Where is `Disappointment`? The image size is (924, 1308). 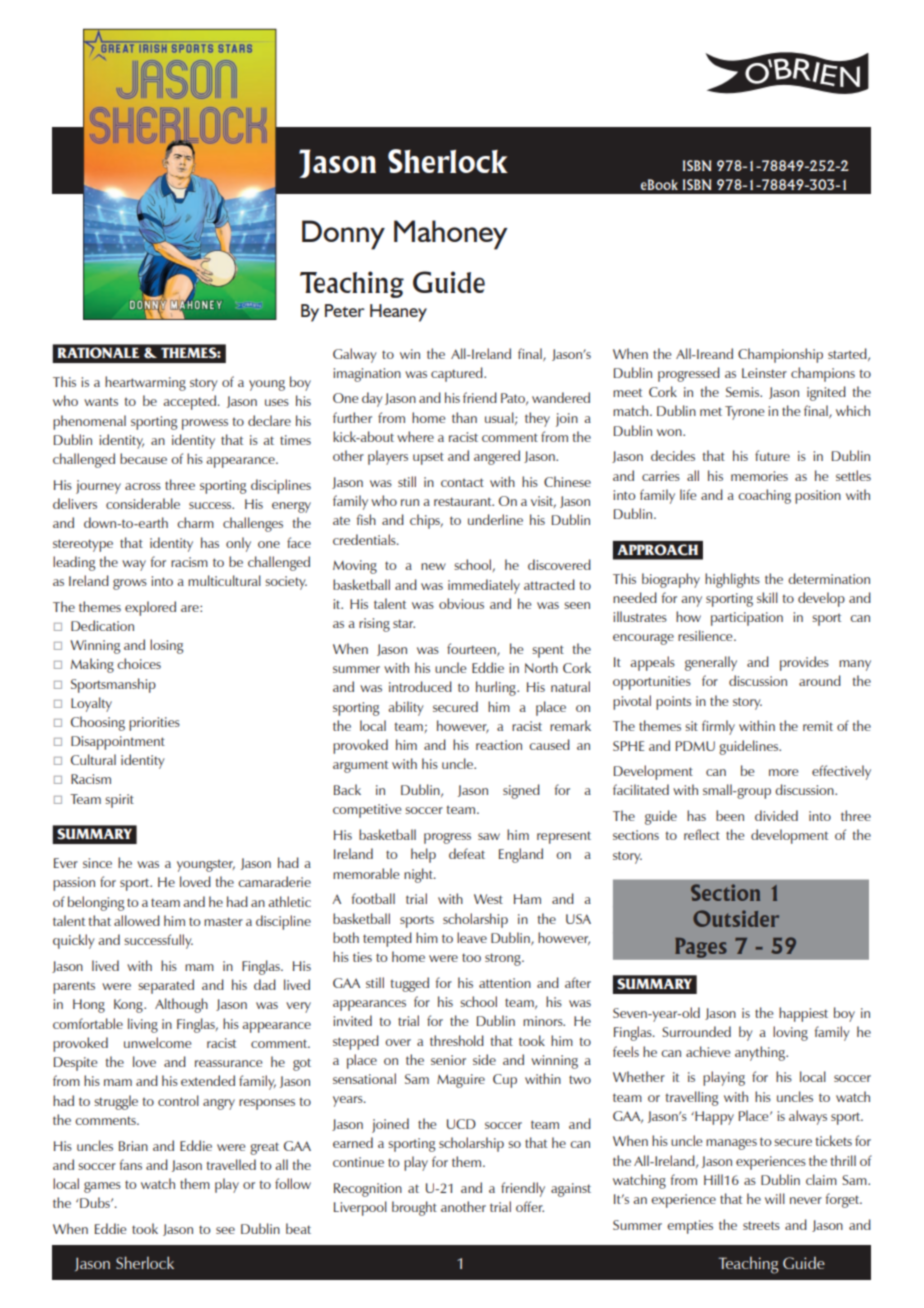
Disappointment is located at coordinates (118, 743).
